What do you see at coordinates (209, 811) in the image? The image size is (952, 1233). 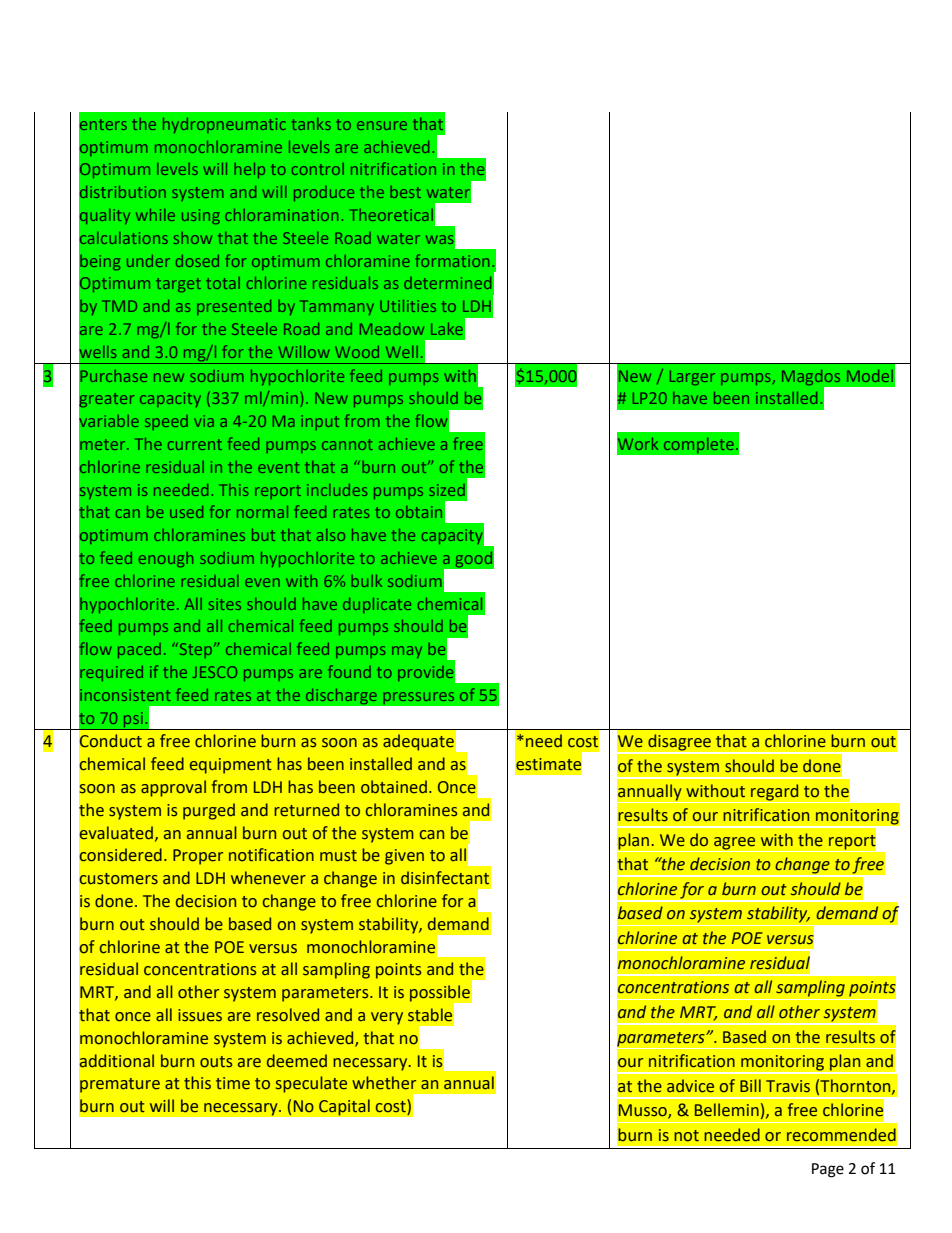 I see `purged` at bounding box center [209, 811].
